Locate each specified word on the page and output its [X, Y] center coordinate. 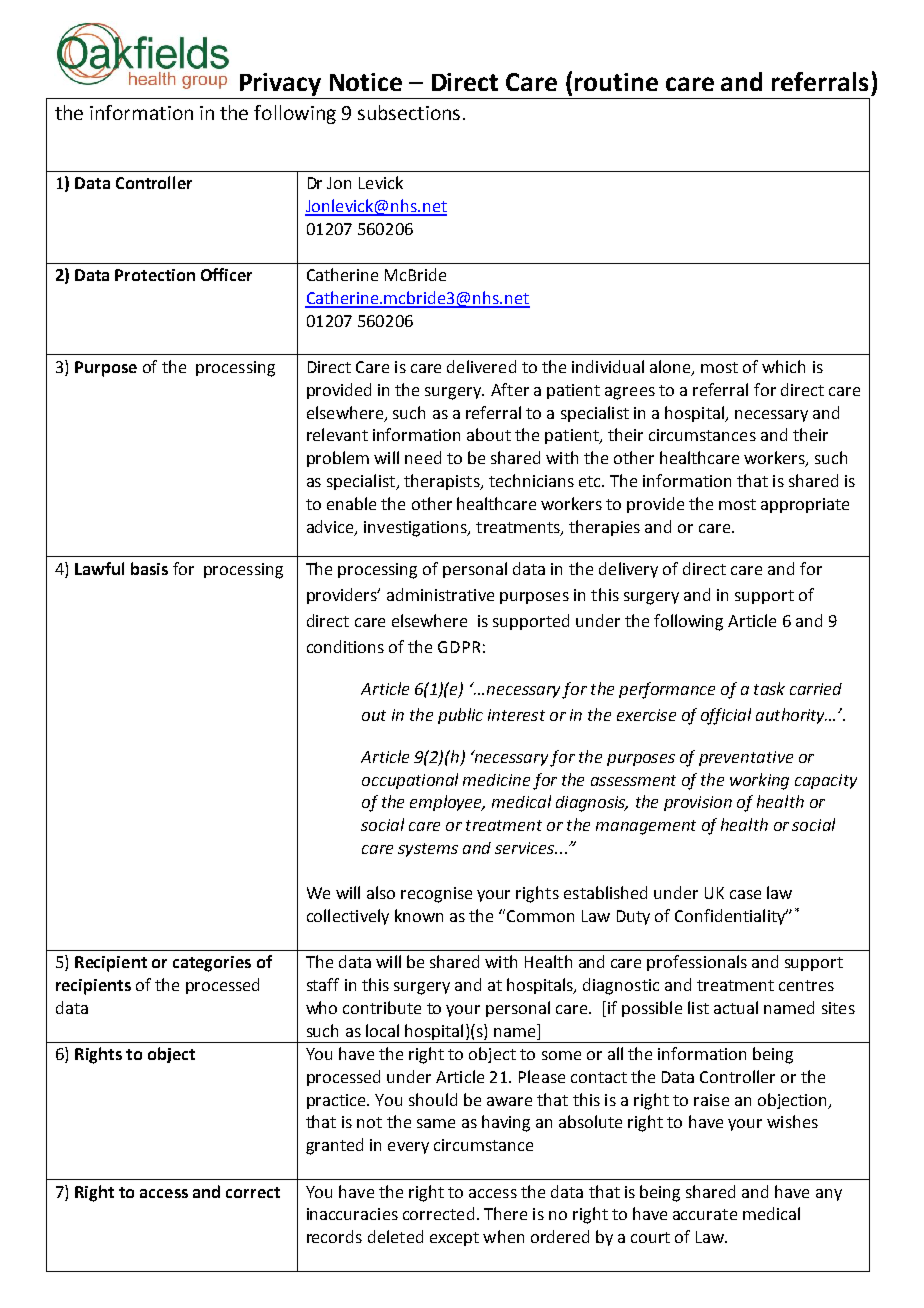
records [334, 1236]
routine [616, 82]
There [505, 1213]
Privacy [280, 84]
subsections [409, 112]
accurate [705, 1214]
